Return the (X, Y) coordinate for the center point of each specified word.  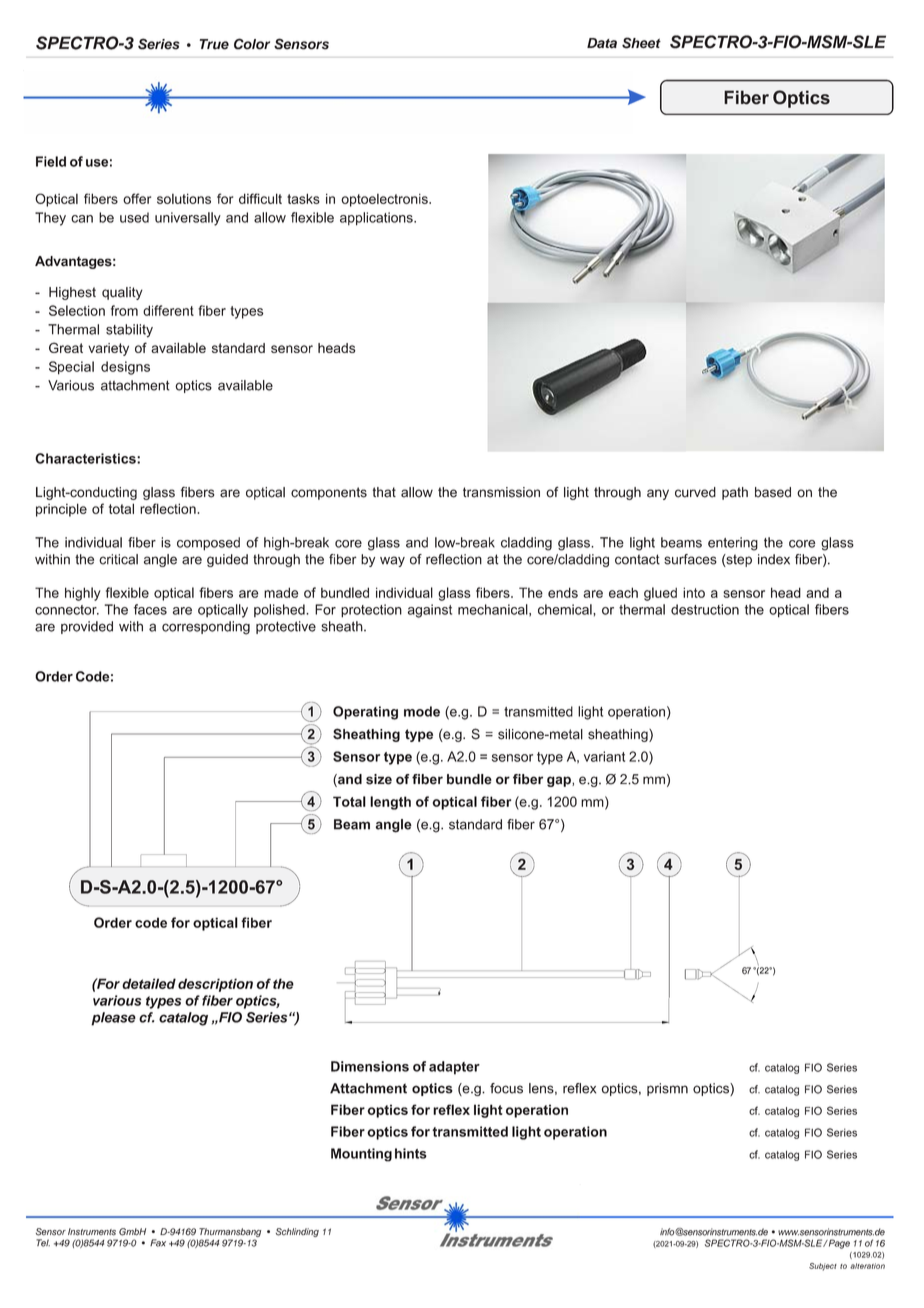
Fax (158, 1243)
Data (602, 43)
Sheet (641, 43)
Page (838, 1244)
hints (411, 1153)
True (214, 44)
